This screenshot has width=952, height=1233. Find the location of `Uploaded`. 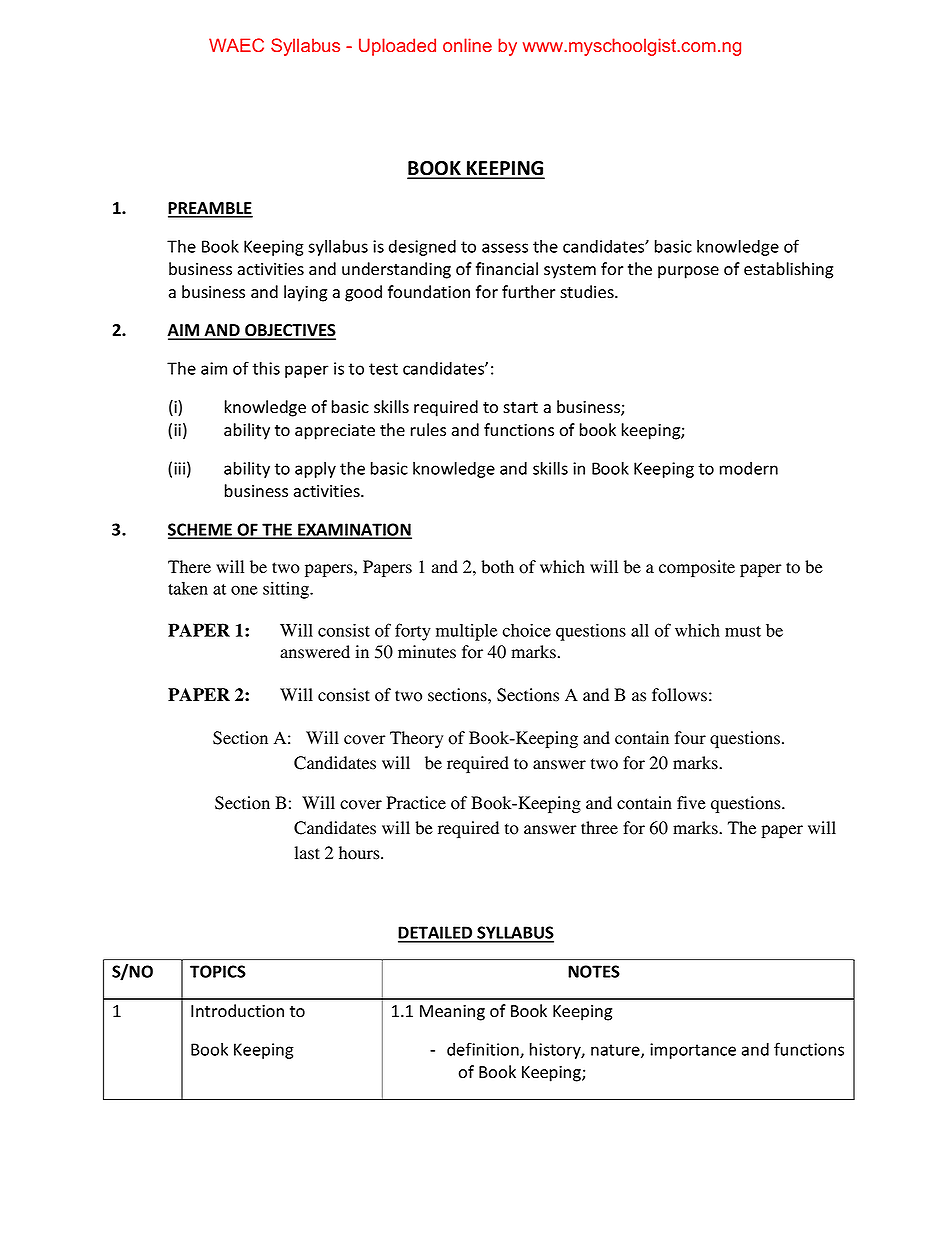

Uploaded is located at coordinates (397, 47).
